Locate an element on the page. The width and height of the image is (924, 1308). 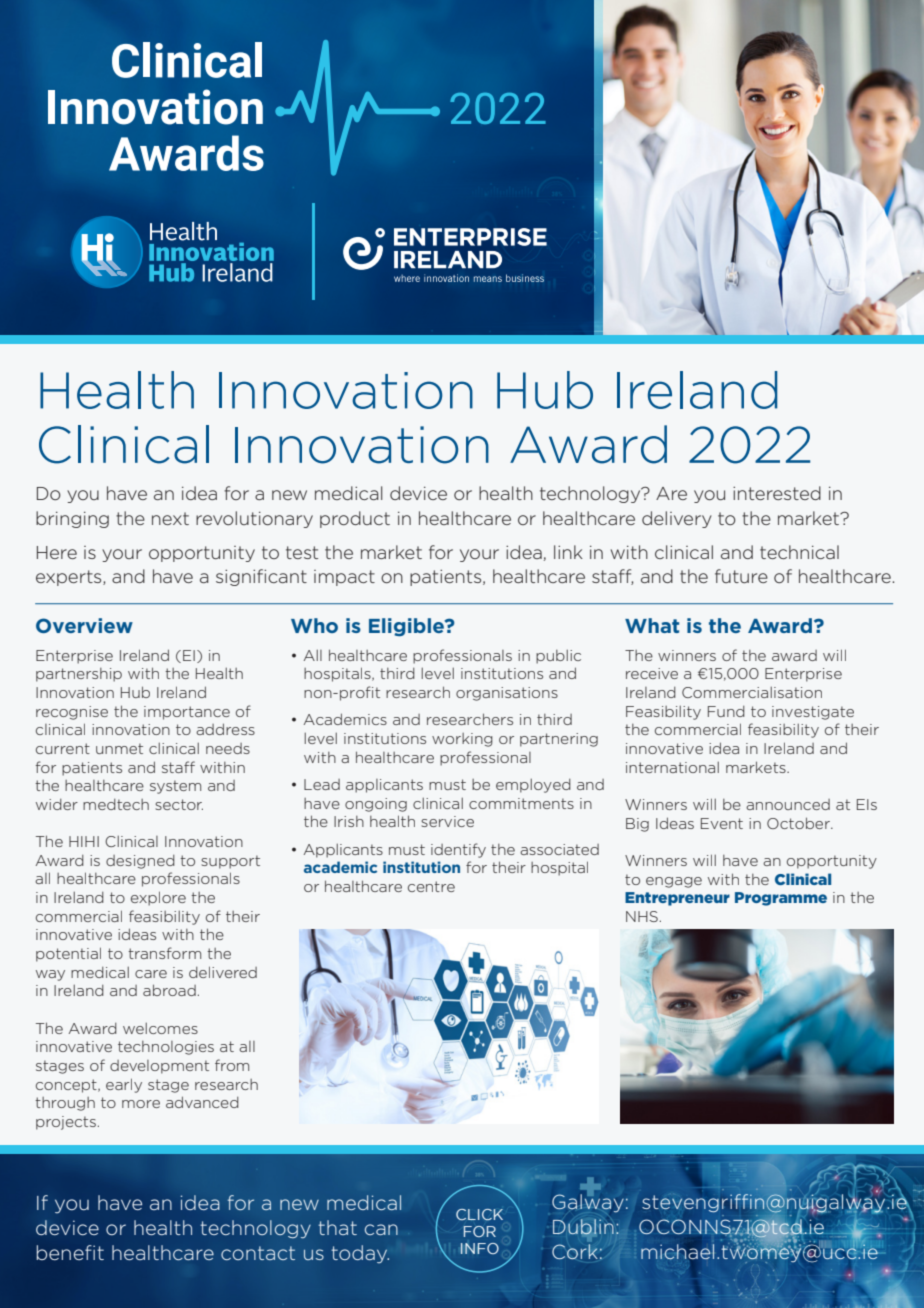
benefit is located at coordinates (70, 1252).
